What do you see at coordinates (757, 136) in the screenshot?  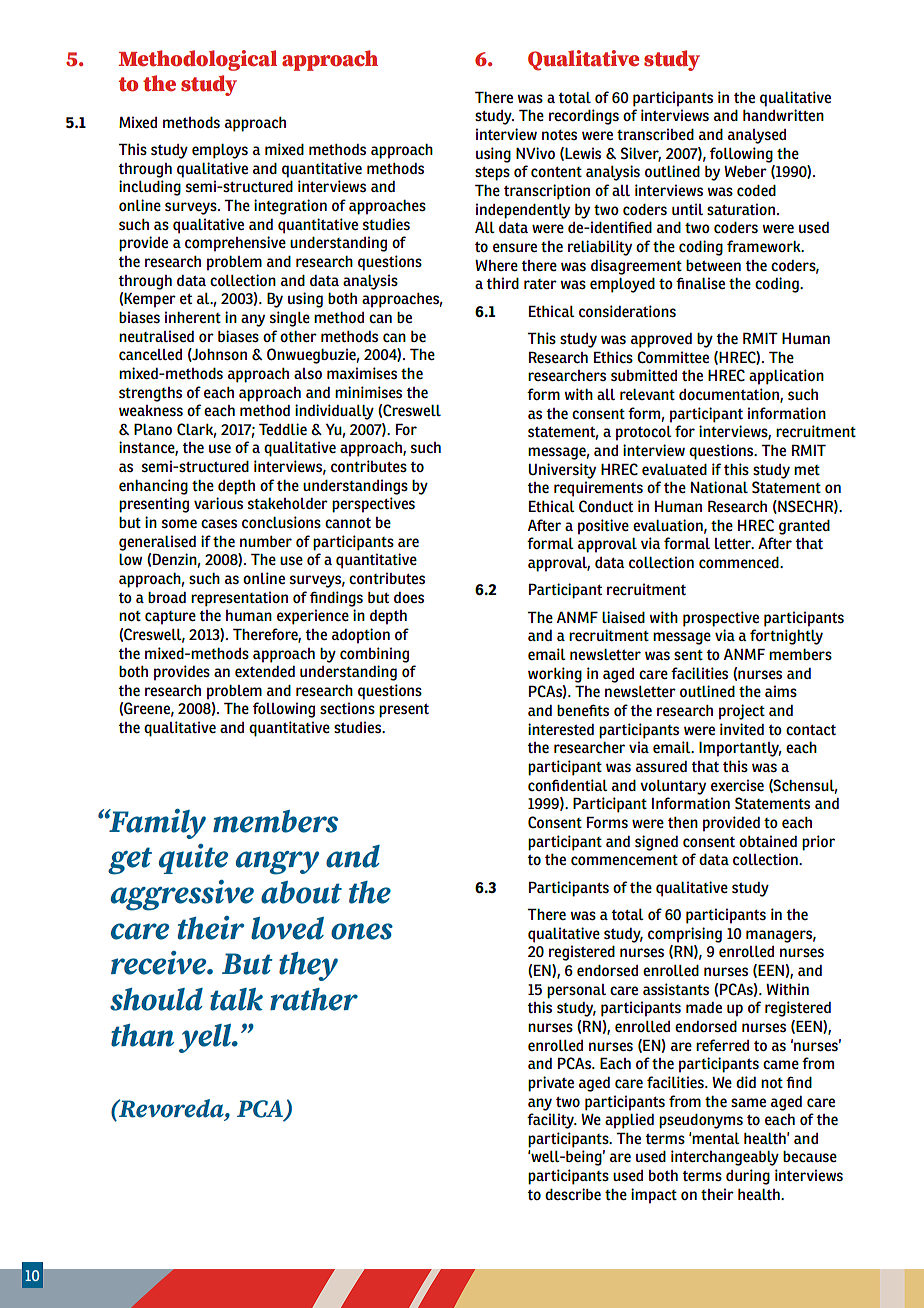 I see `analysed` at bounding box center [757, 136].
